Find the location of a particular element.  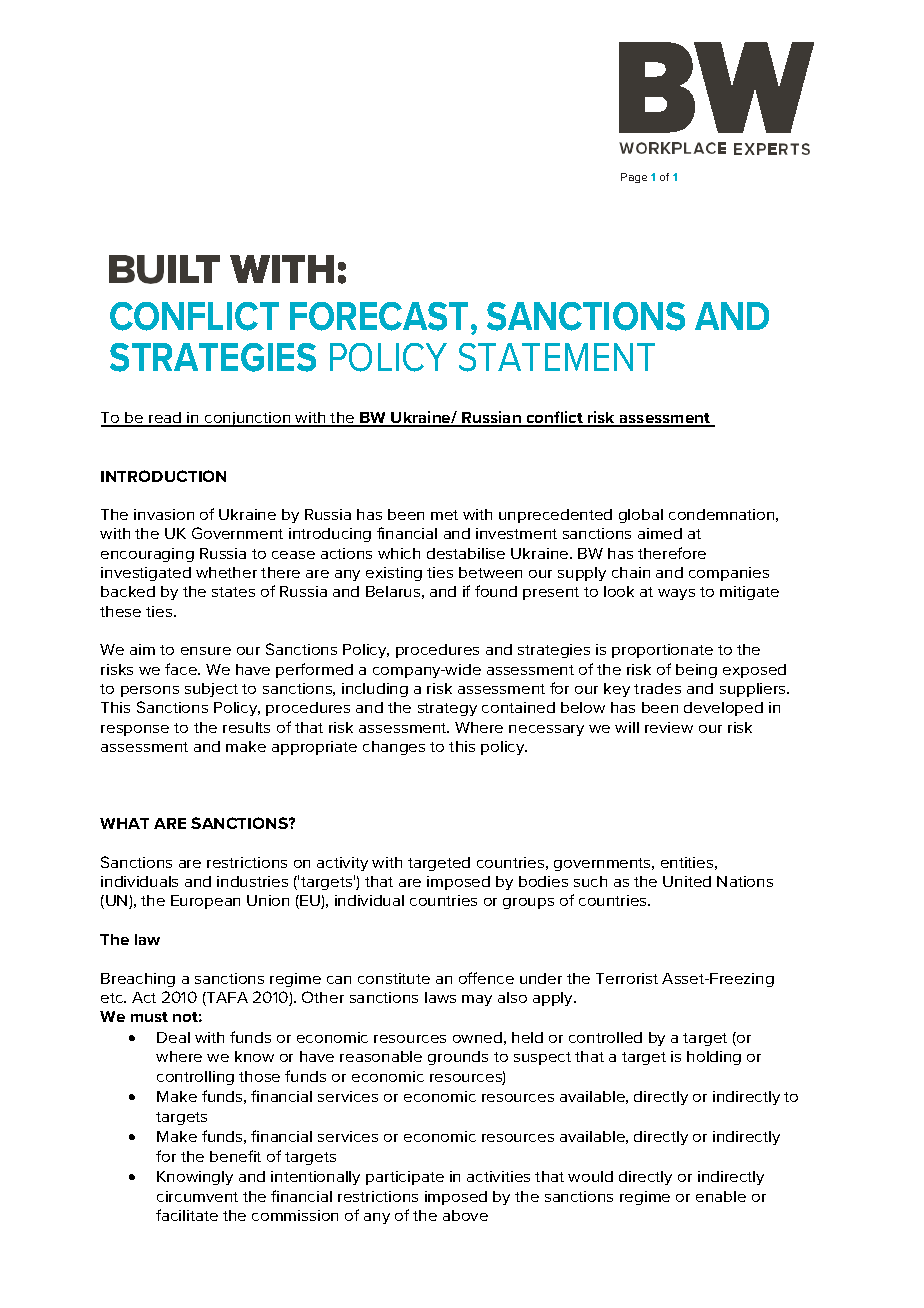

circumvent is located at coordinates (197, 1196).
